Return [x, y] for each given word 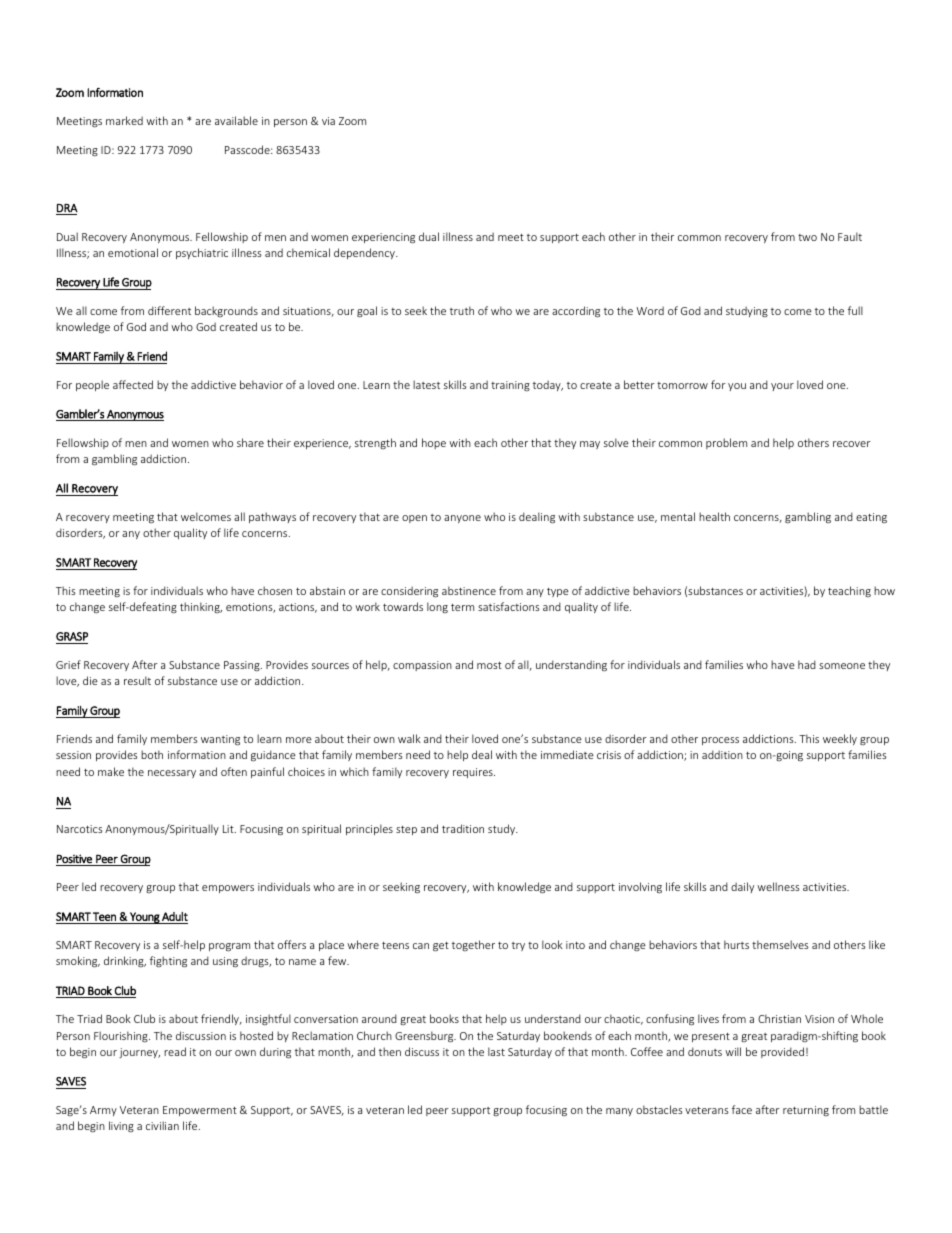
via [328, 121]
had [807, 664]
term [462, 607]
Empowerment [200, 1111]
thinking [201, 607]
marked [124, 120]
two [807, 237]
